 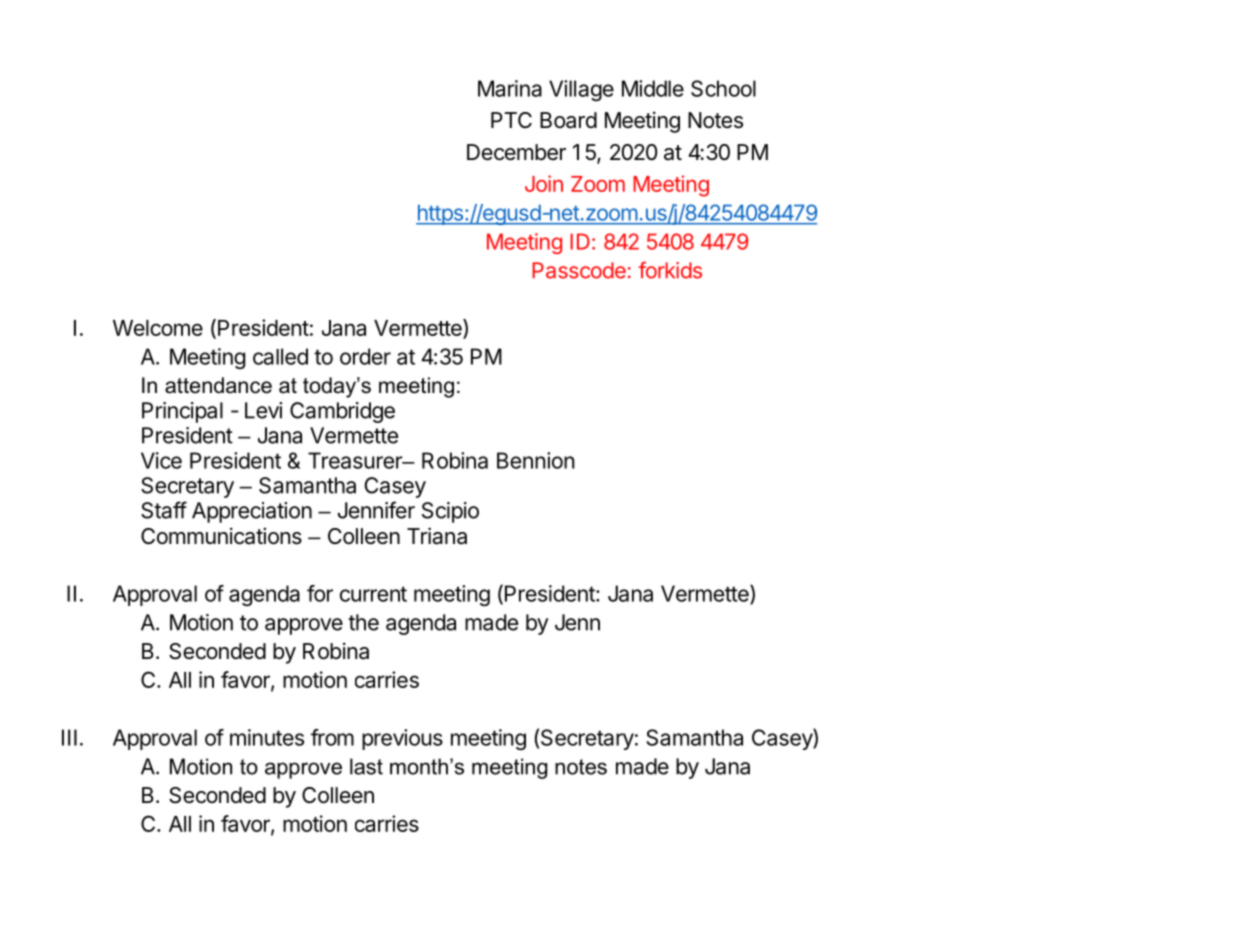 What do you see at coordinates (510, 88) in the screenshot?
I see `Marina` at bounding box center [510, 88].
